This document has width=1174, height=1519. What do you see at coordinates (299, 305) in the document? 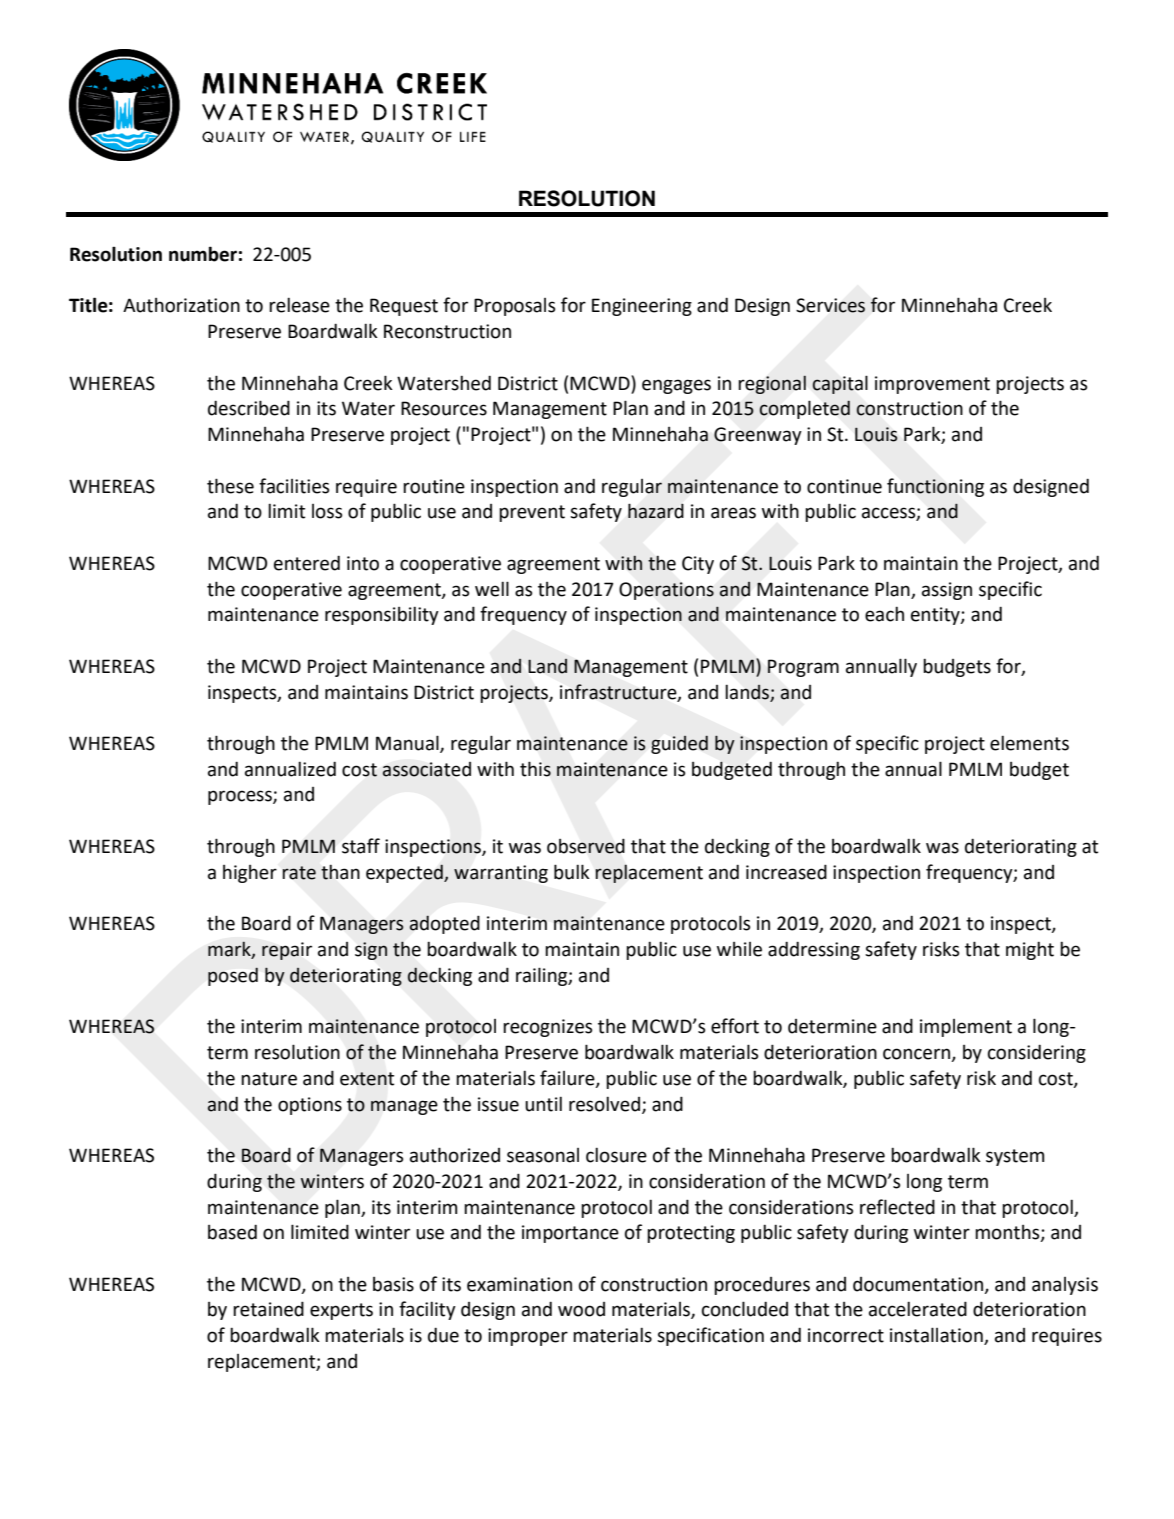
I see `release` at bounding box center [299, 305].
